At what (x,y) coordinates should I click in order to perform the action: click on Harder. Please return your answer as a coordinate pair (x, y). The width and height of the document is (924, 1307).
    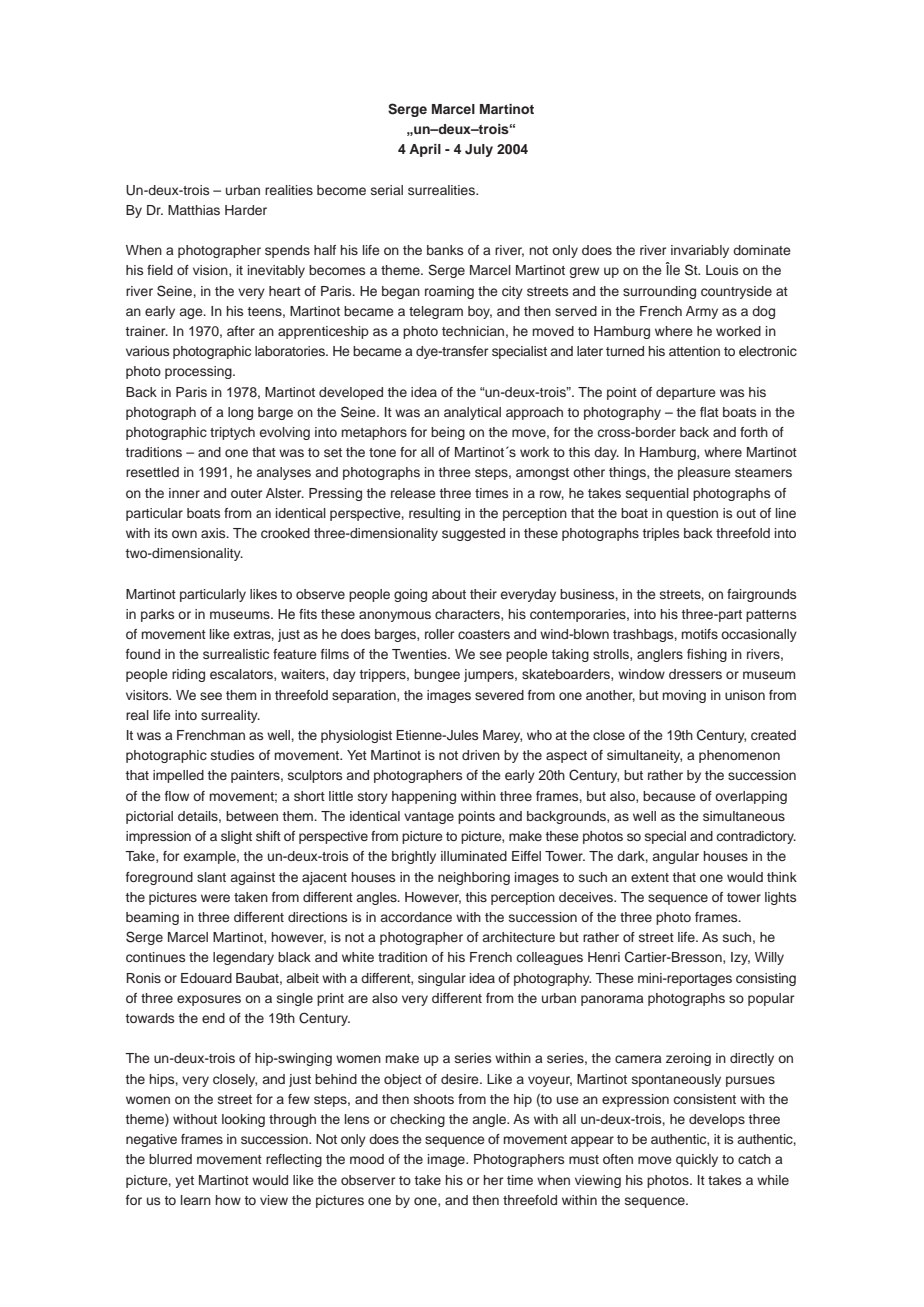
    Looking at the image, I should click on (246, 210).
